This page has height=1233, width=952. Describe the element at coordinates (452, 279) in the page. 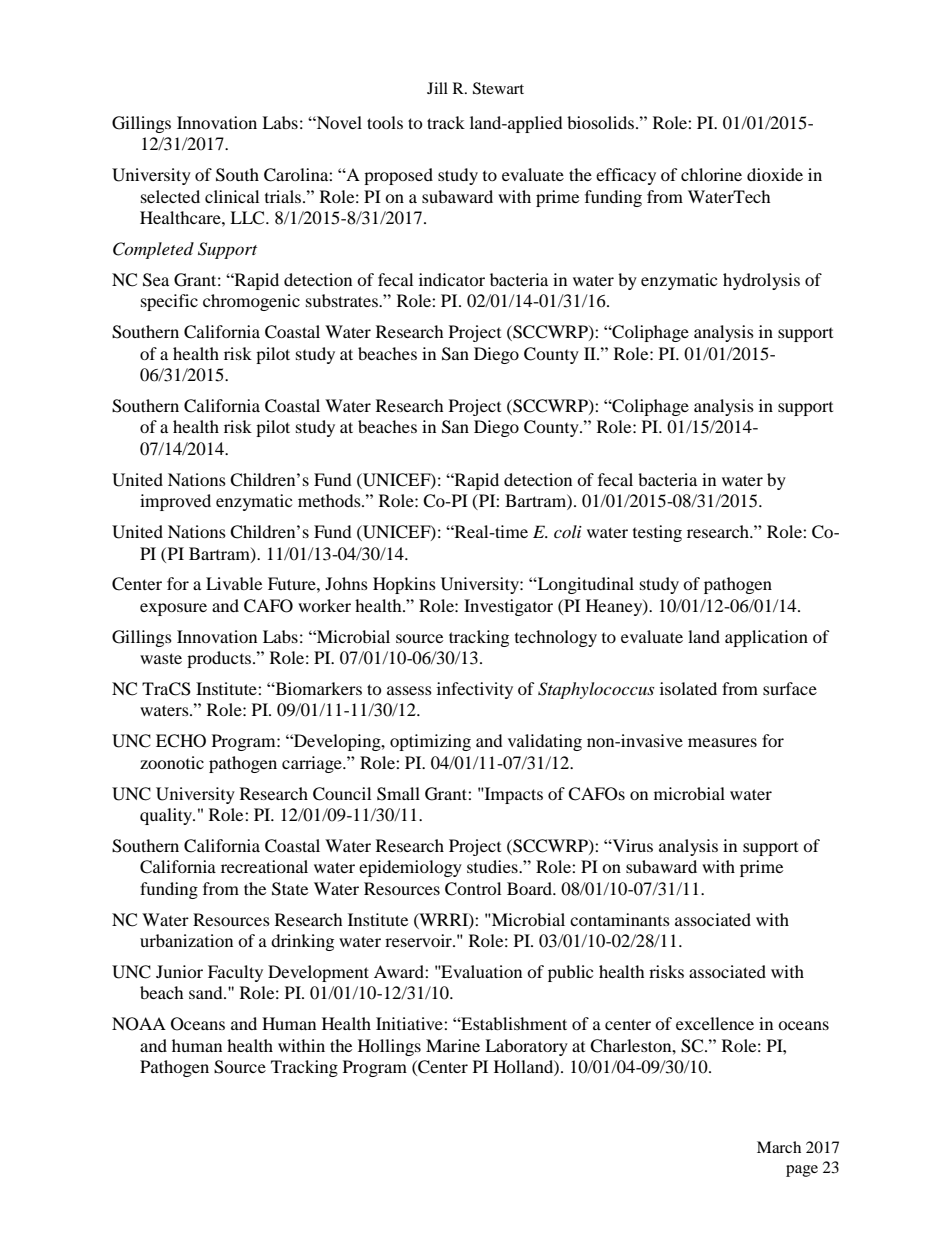

I see `indicator` at that location.
